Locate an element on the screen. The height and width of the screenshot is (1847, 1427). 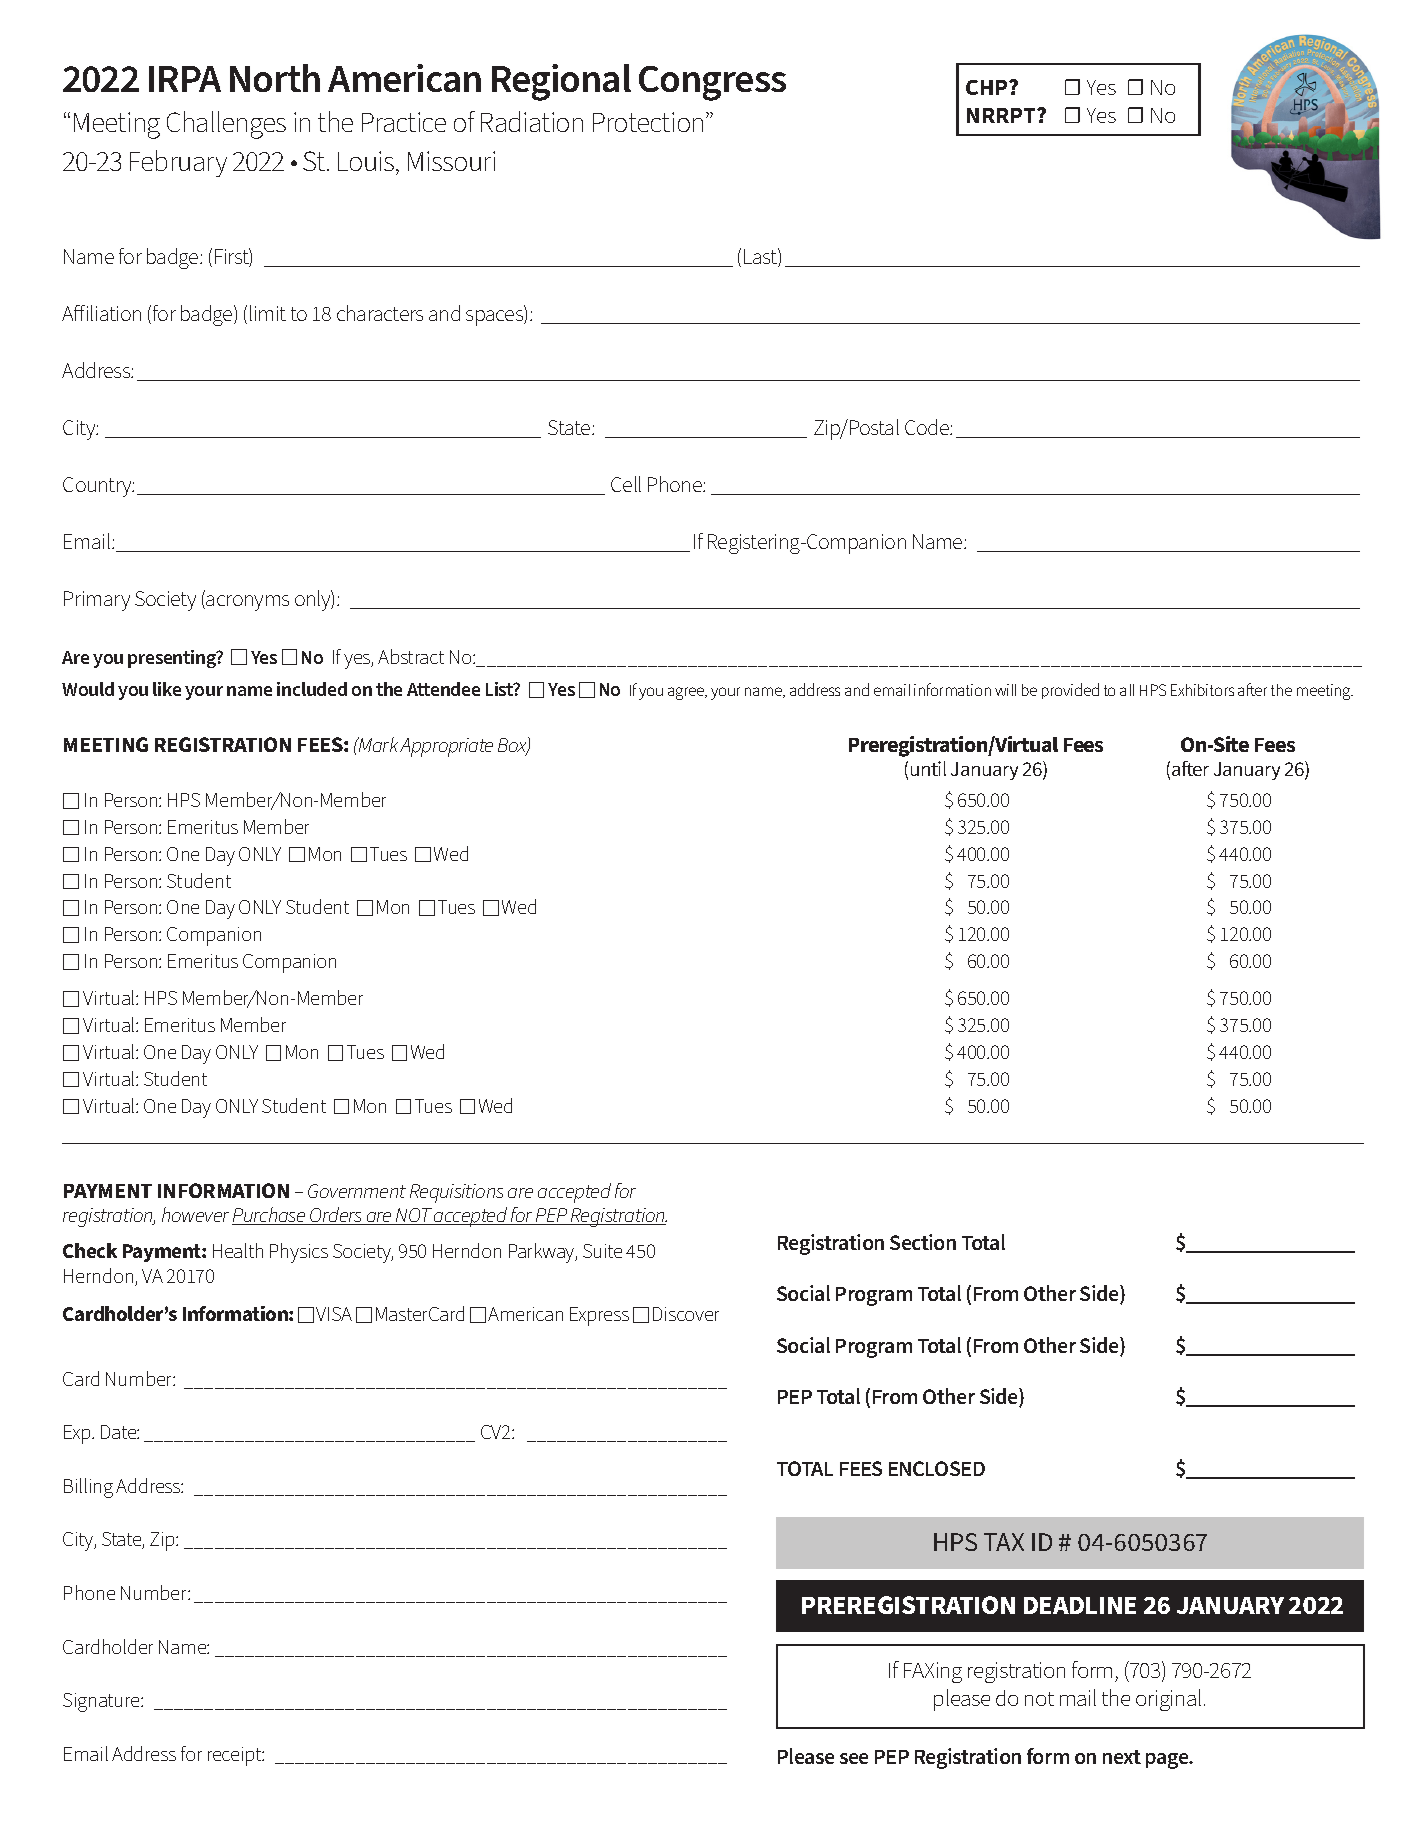
Protection is located at coordinates (648, 122).
